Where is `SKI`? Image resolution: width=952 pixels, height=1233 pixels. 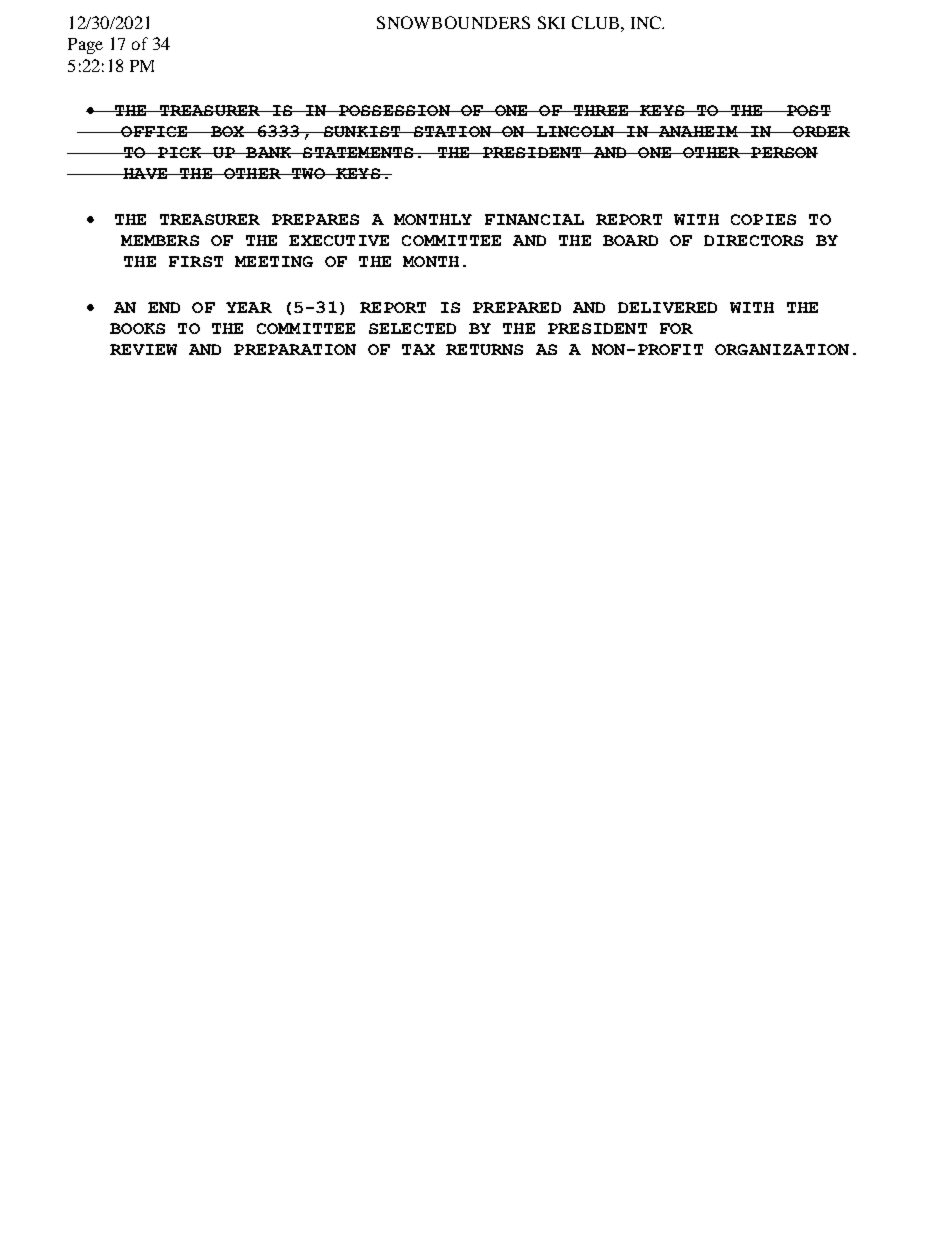 SKI is located at coordinates (551, 22).
